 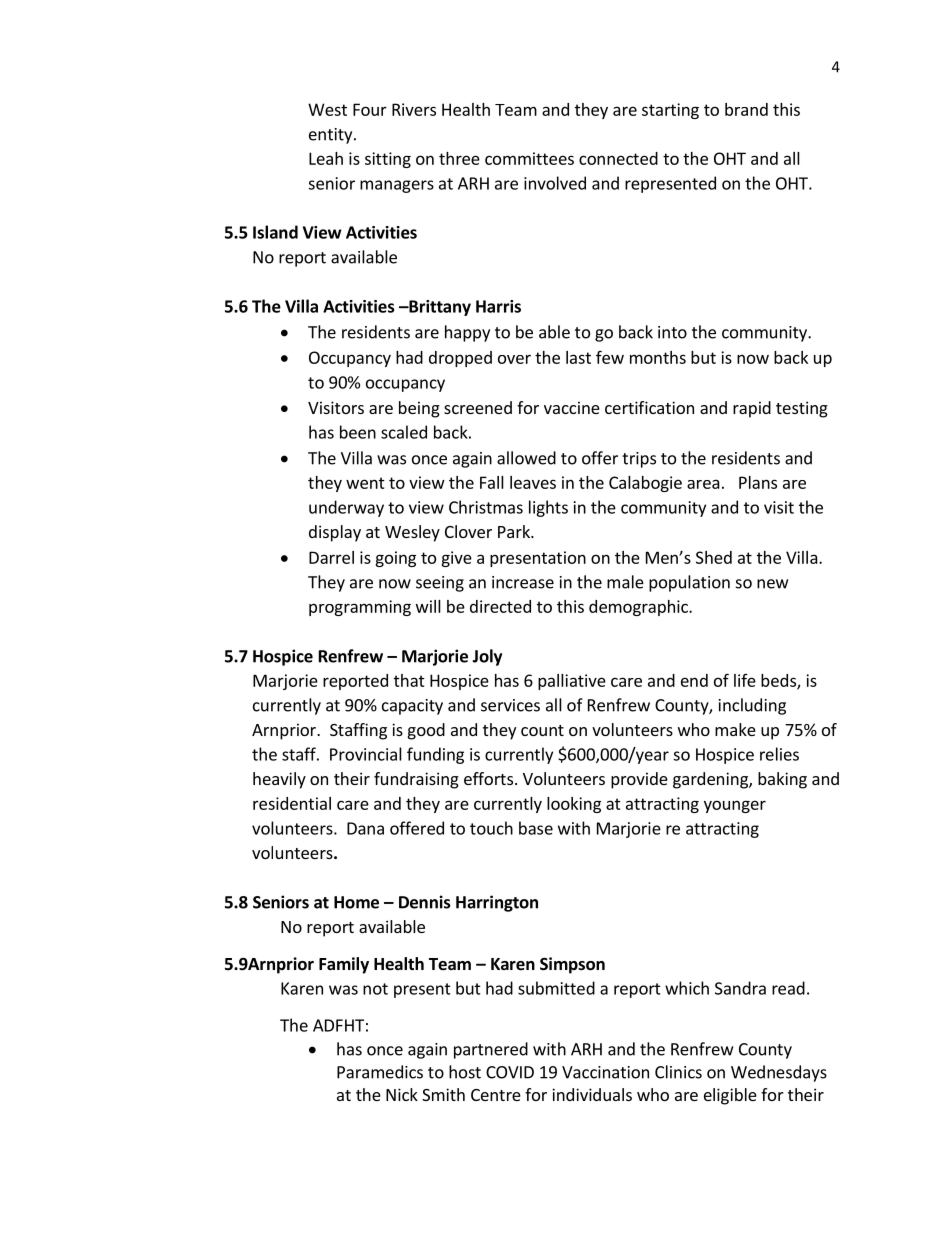 I want to click on rapid, so click(x=752, y=409).
